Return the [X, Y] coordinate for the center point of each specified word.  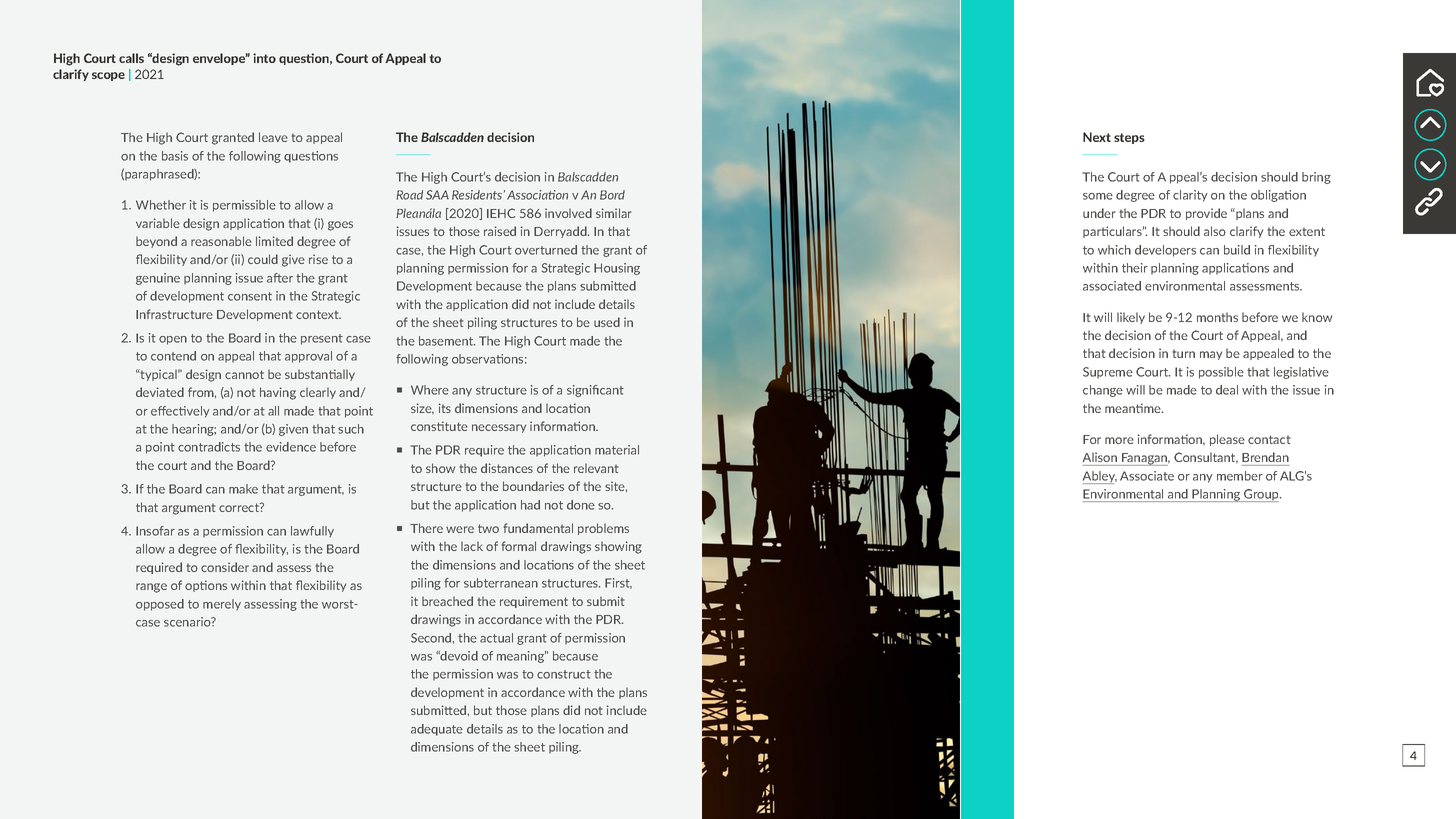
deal [1227, 390]
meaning [521, 657]
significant [595, 391]
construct [564, 674]
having [278, 393]
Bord [612, 195]
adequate [437, 730]
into [264, 58]
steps [1129, 138]
